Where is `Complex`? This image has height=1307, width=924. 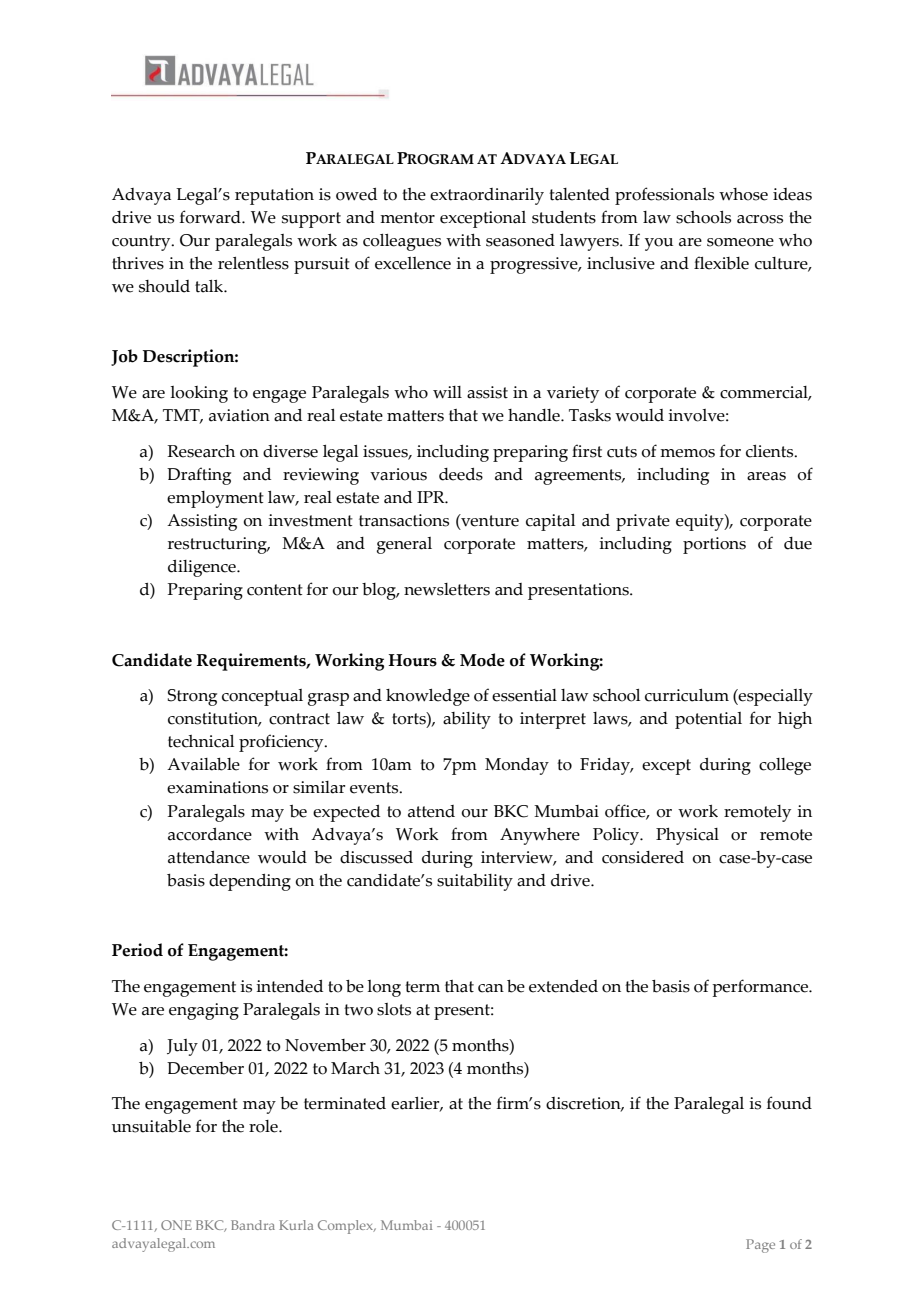
Complex is located at coordinates (347, 1227).
